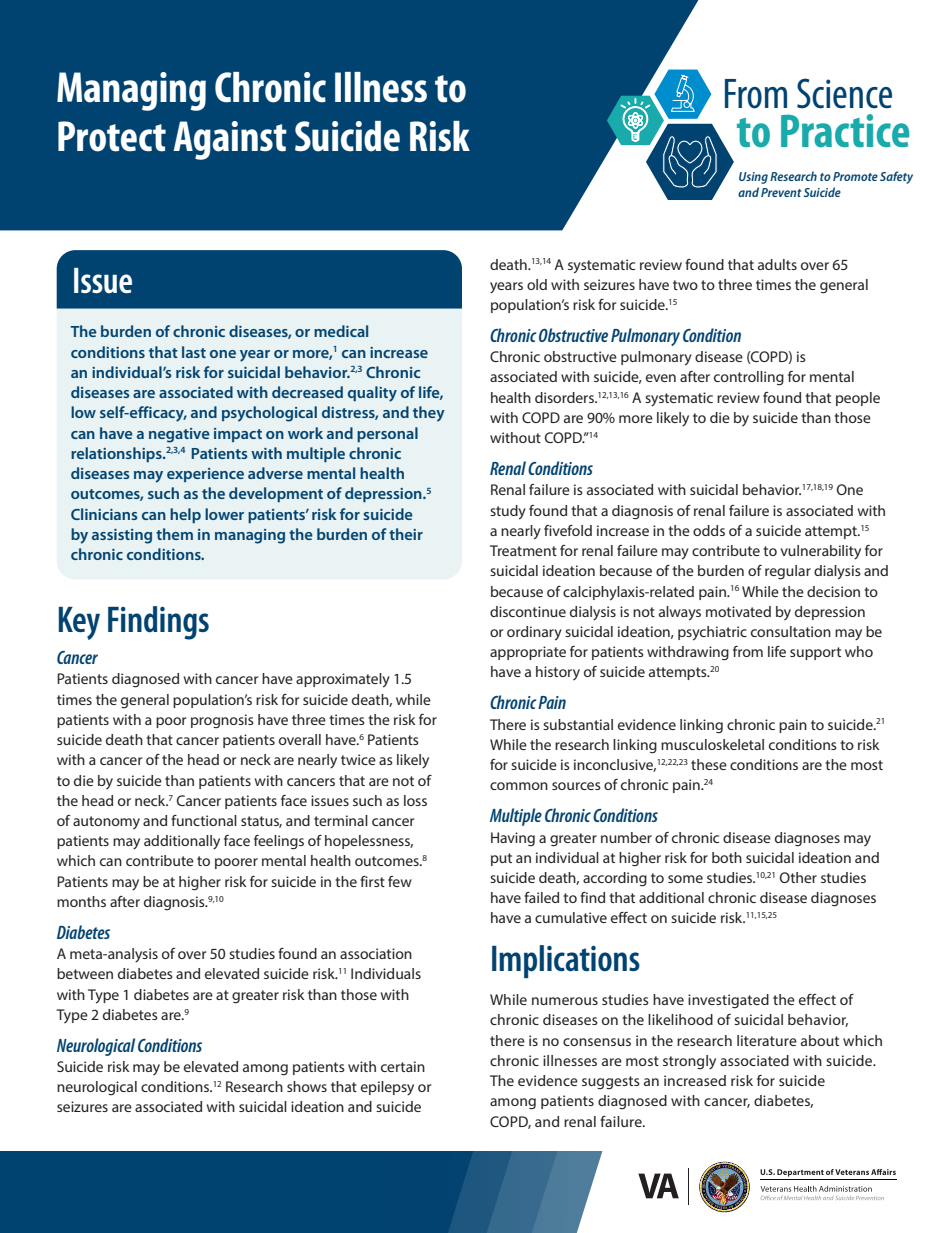  Describe the element at coordinates (222, 721) in the image. I see `prognosis` at that location.
